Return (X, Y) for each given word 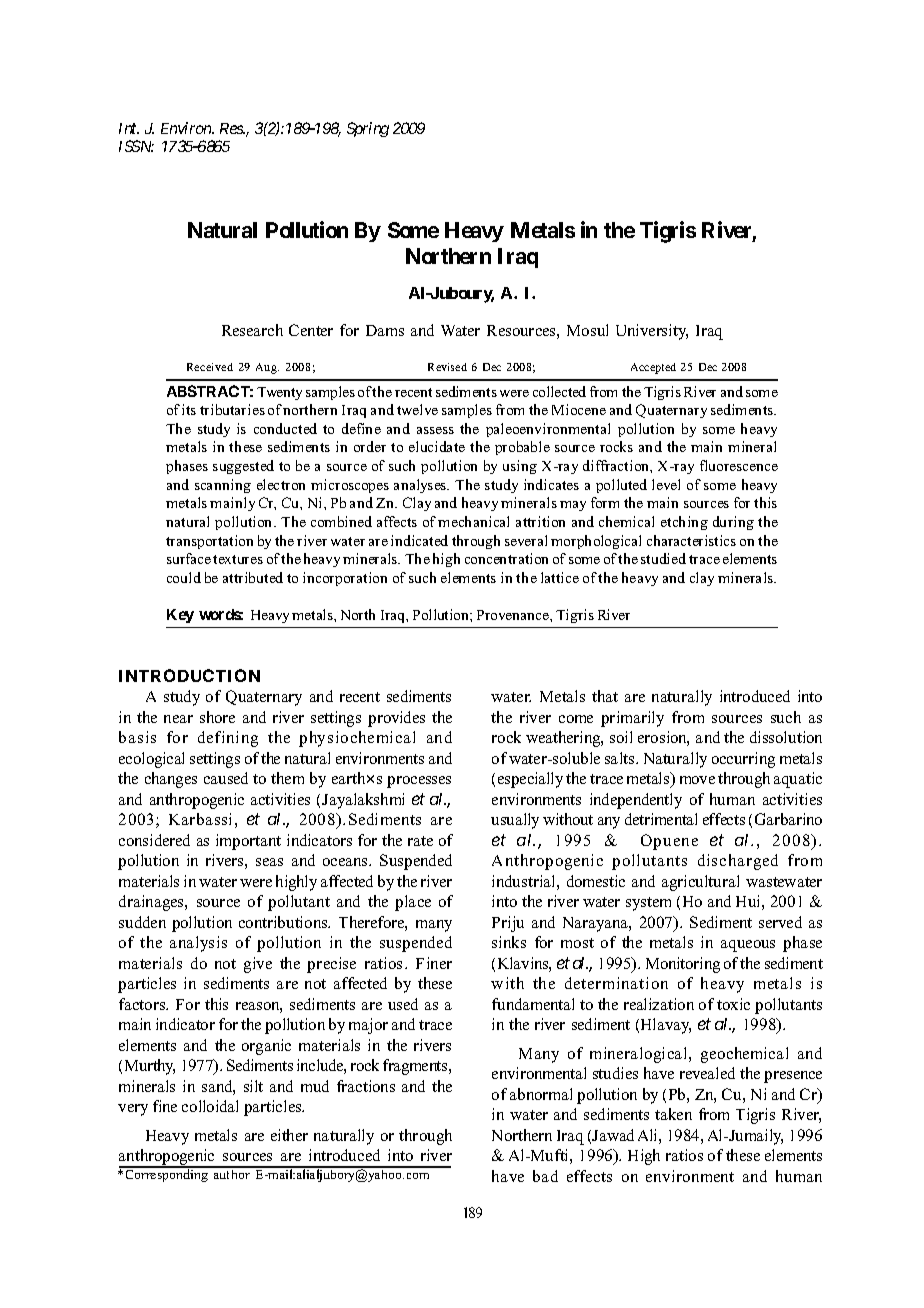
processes (419, 782)
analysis (198, 944)
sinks (509, 942)
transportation (209, 542)
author (232, 1173)
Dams (385, 330)
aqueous (748, 946)
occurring (743, 760)
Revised (447, 367)
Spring (368, 129)
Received (210, 367)
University (652, 332)
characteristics (691, 540)
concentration (506, 558)
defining (228, 739)
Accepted (653, 368)
